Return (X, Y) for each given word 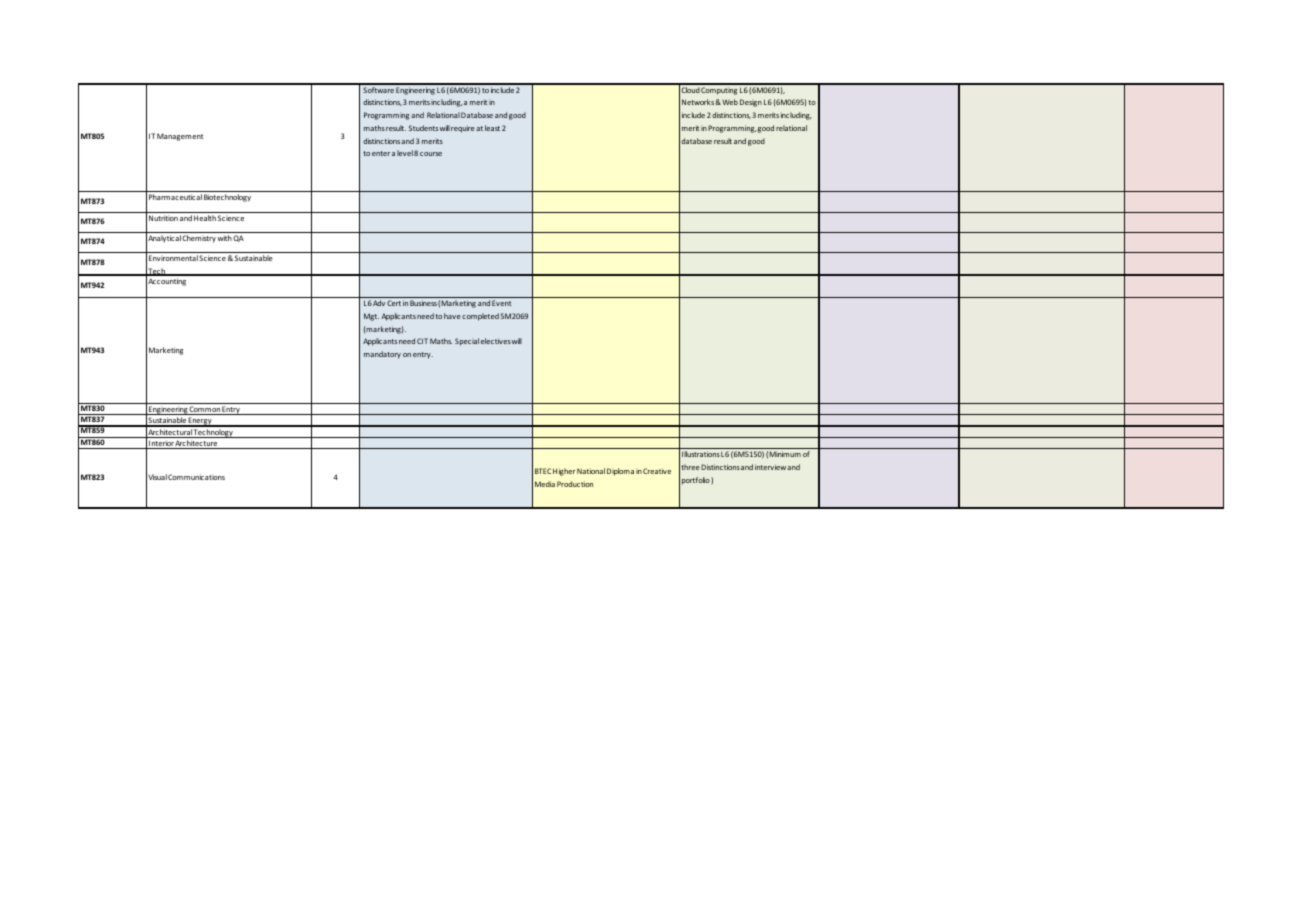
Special (467, 342)
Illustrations (701, 454)
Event (501, 303)
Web (729, 102)
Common (205, 410)
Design (751, 103)
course (431, 154)
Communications (196, 477)
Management (180, 137)
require (463, 129)
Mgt (371, 317)
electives (496, 341)
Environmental (173, 258)
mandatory (382, 355)
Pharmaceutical (175, 197)
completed (480, 317)
